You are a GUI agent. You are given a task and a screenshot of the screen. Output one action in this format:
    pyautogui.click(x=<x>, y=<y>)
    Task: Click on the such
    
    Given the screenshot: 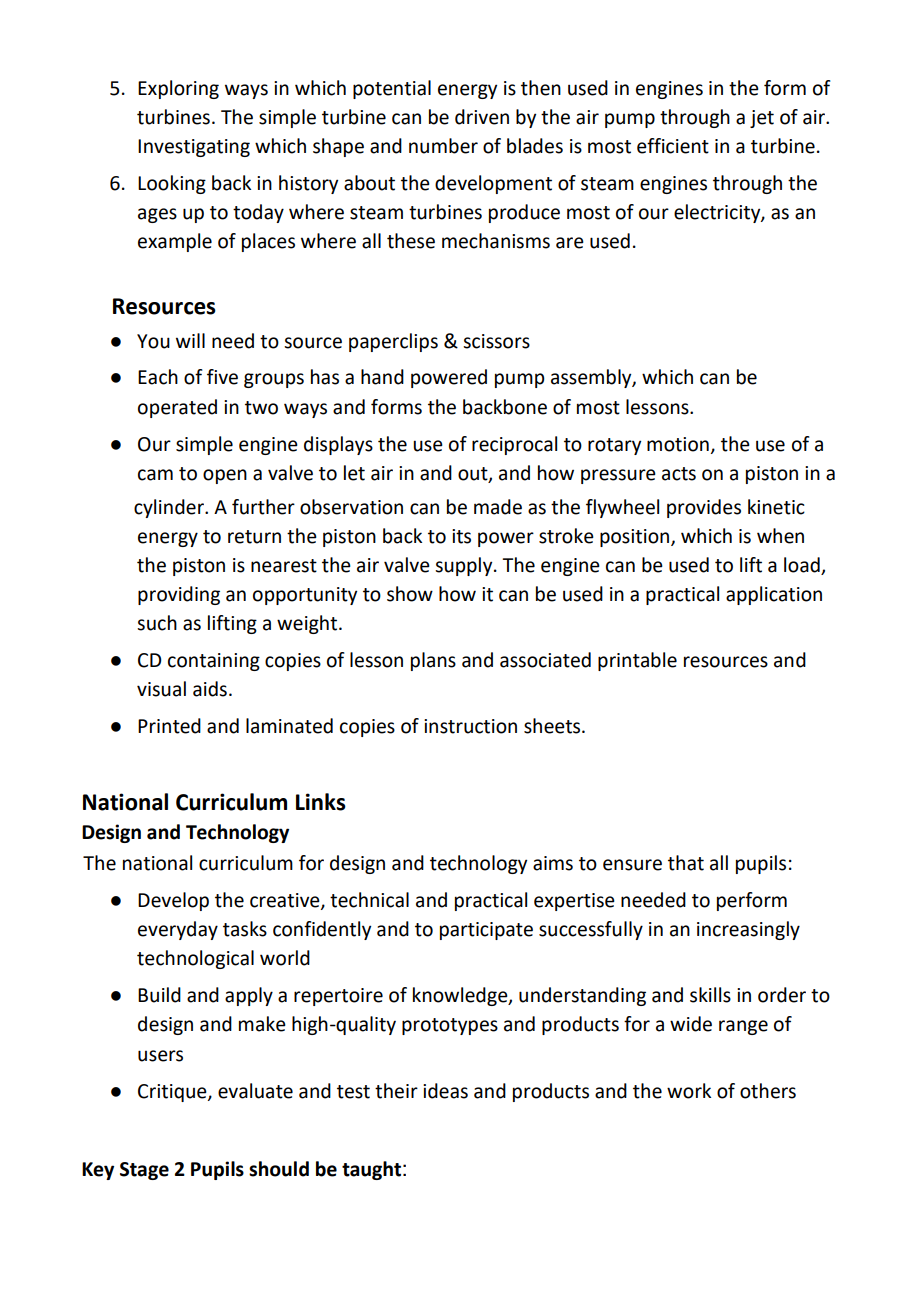 What is the action you would take?
    pyautogui.click(x=157, y=623)
